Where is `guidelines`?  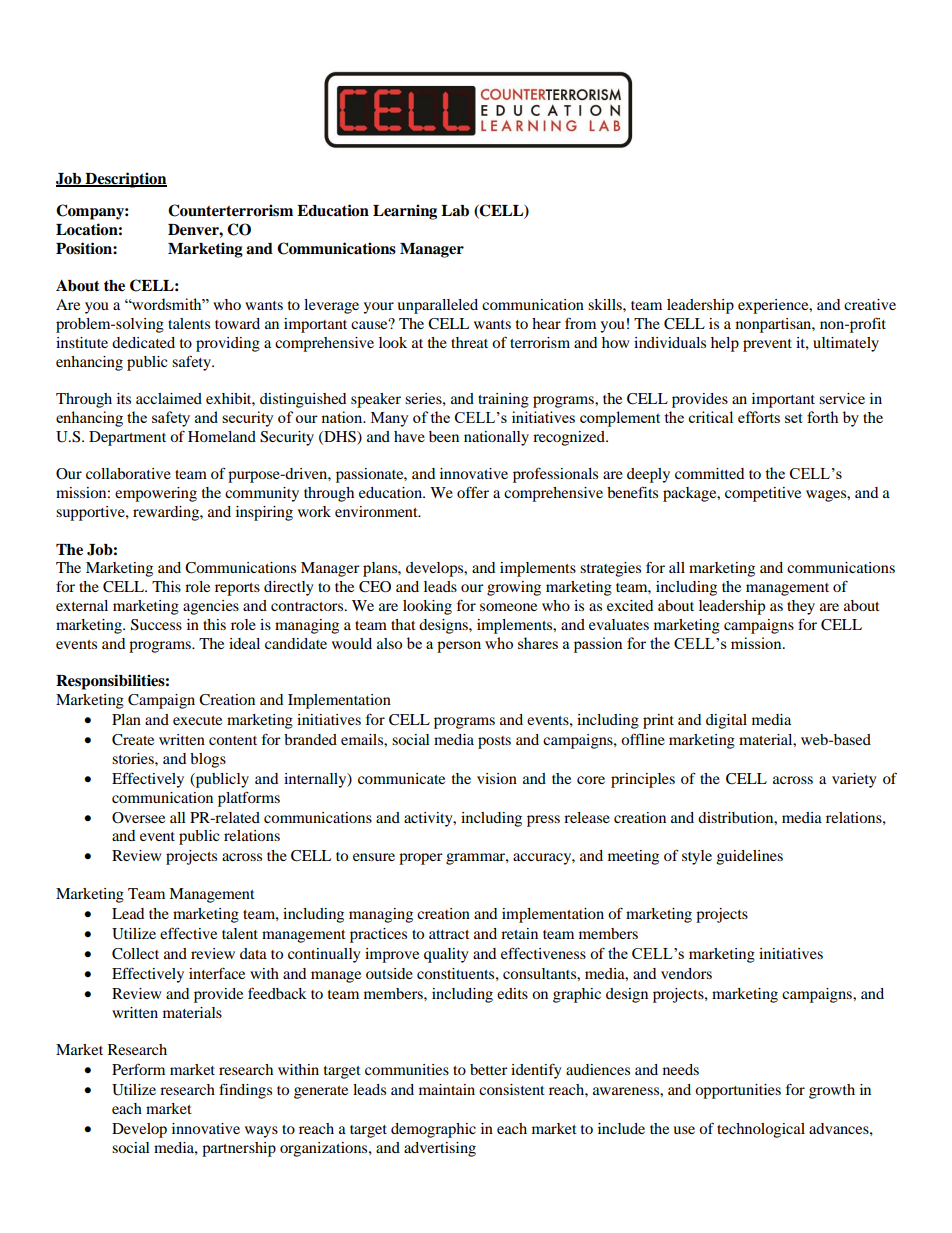 guidelines is located at coordinates (750, 857).
